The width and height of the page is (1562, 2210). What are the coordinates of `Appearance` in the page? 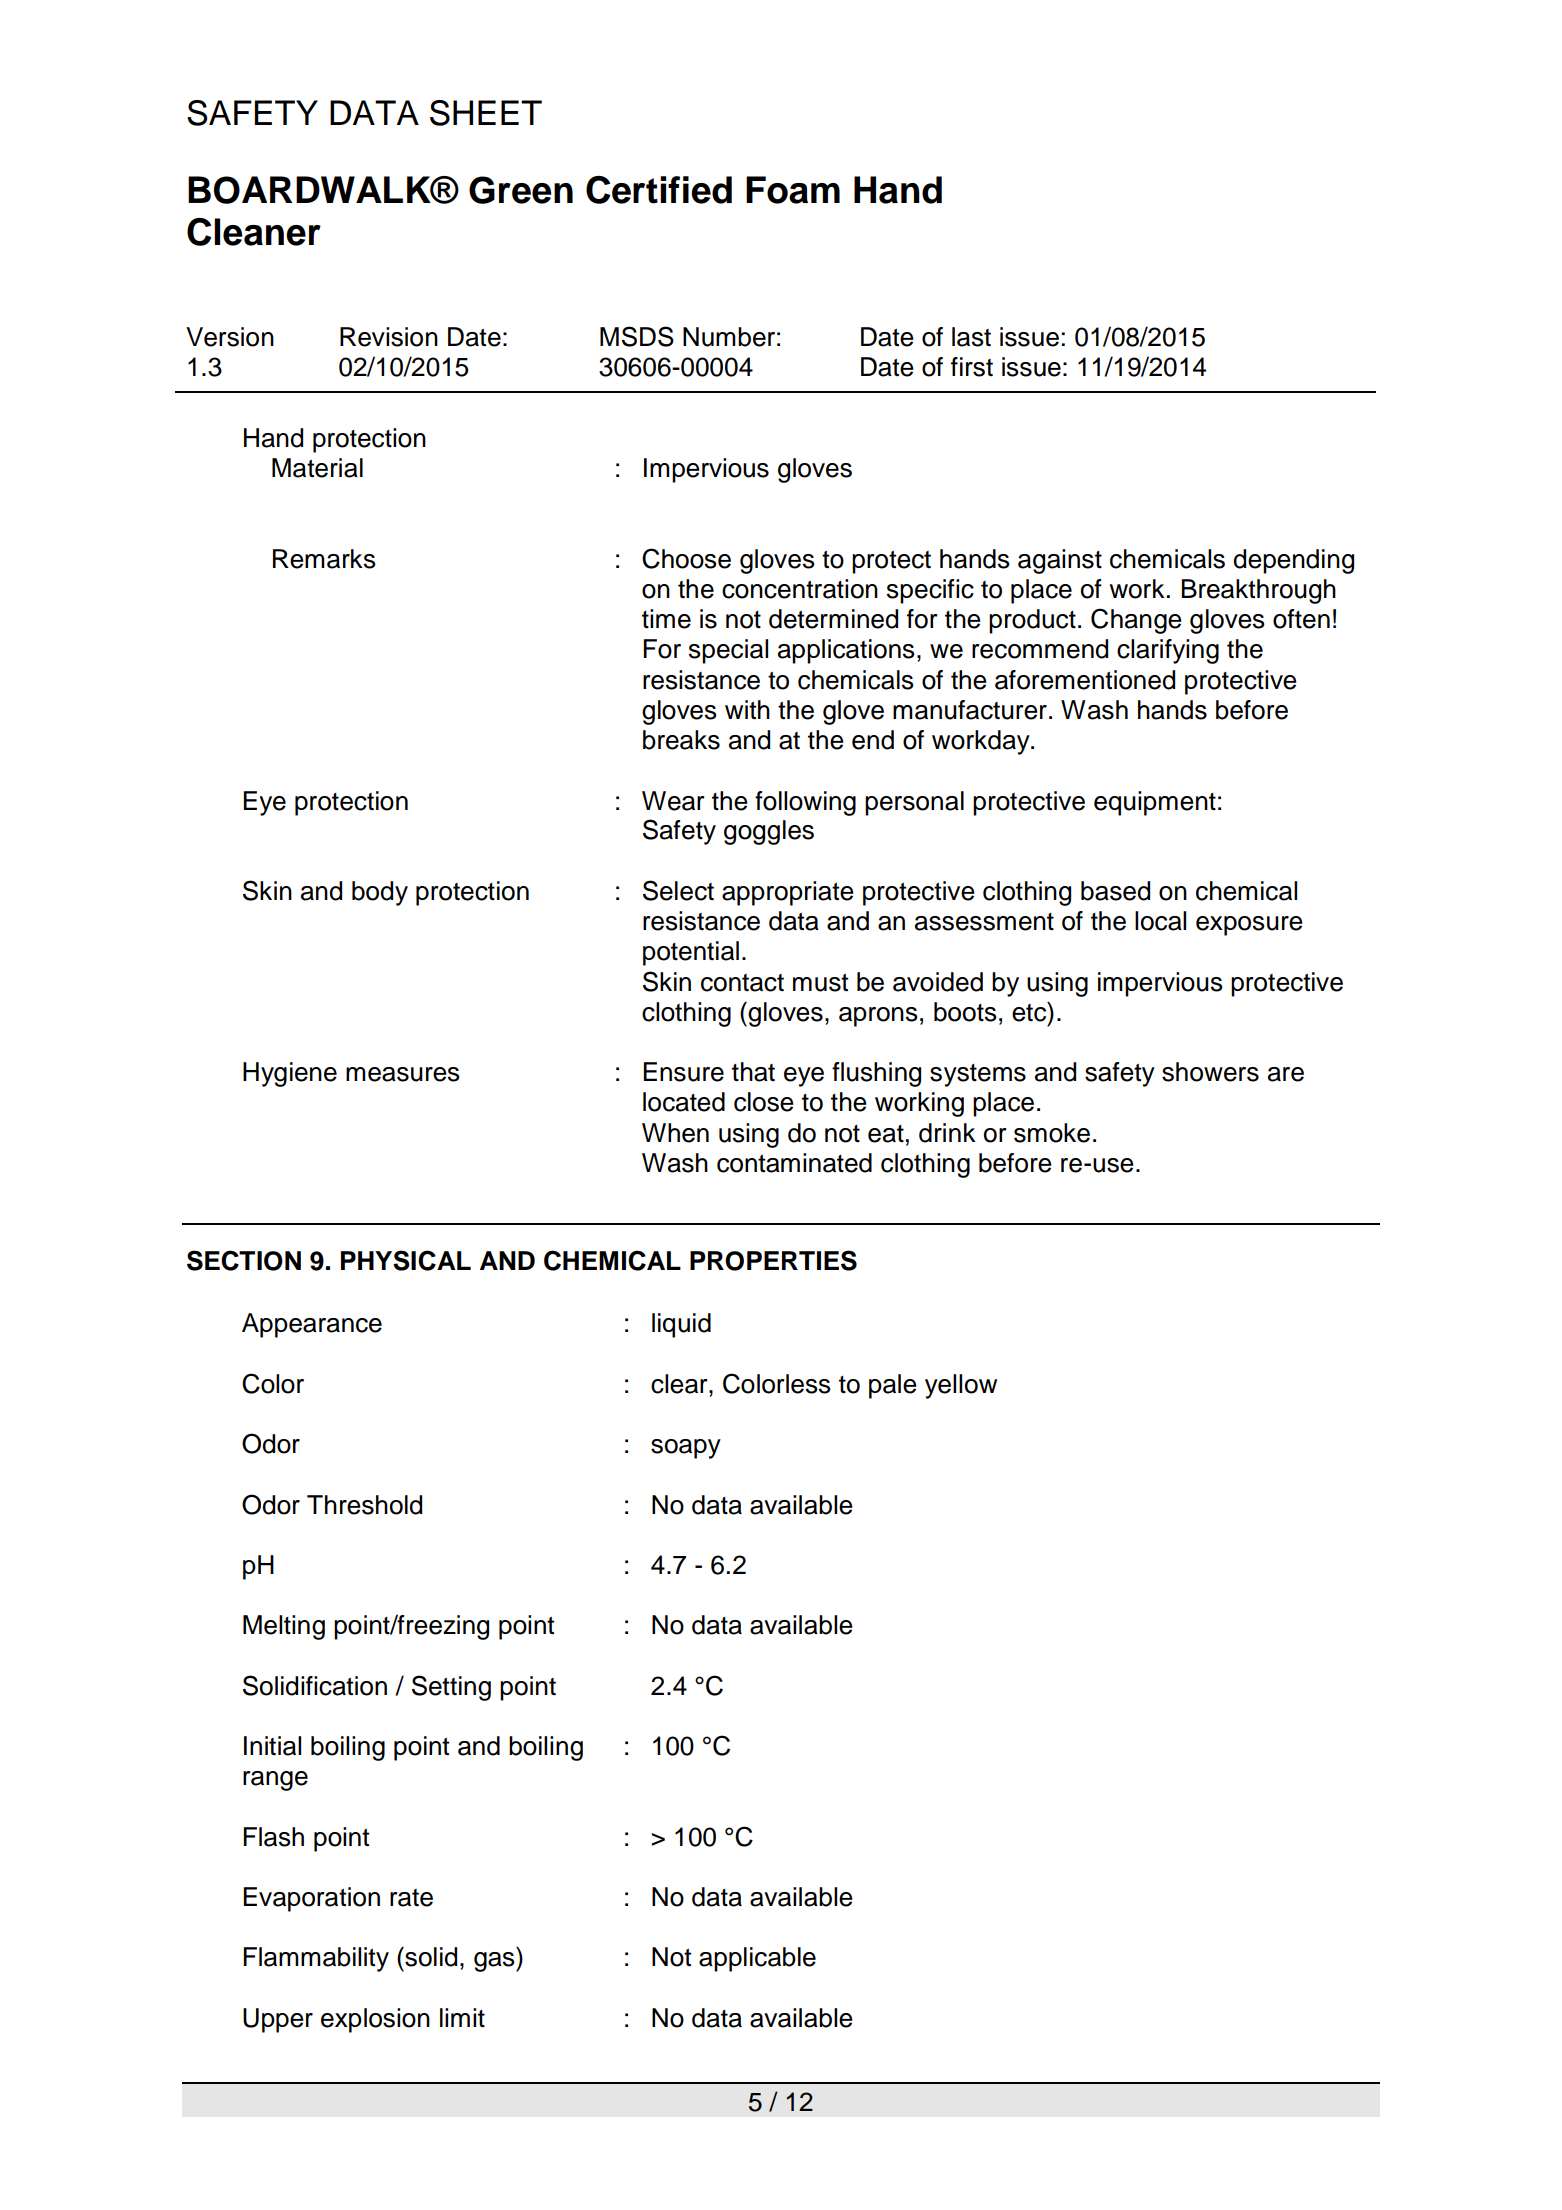 It's located at (312, 1325).
